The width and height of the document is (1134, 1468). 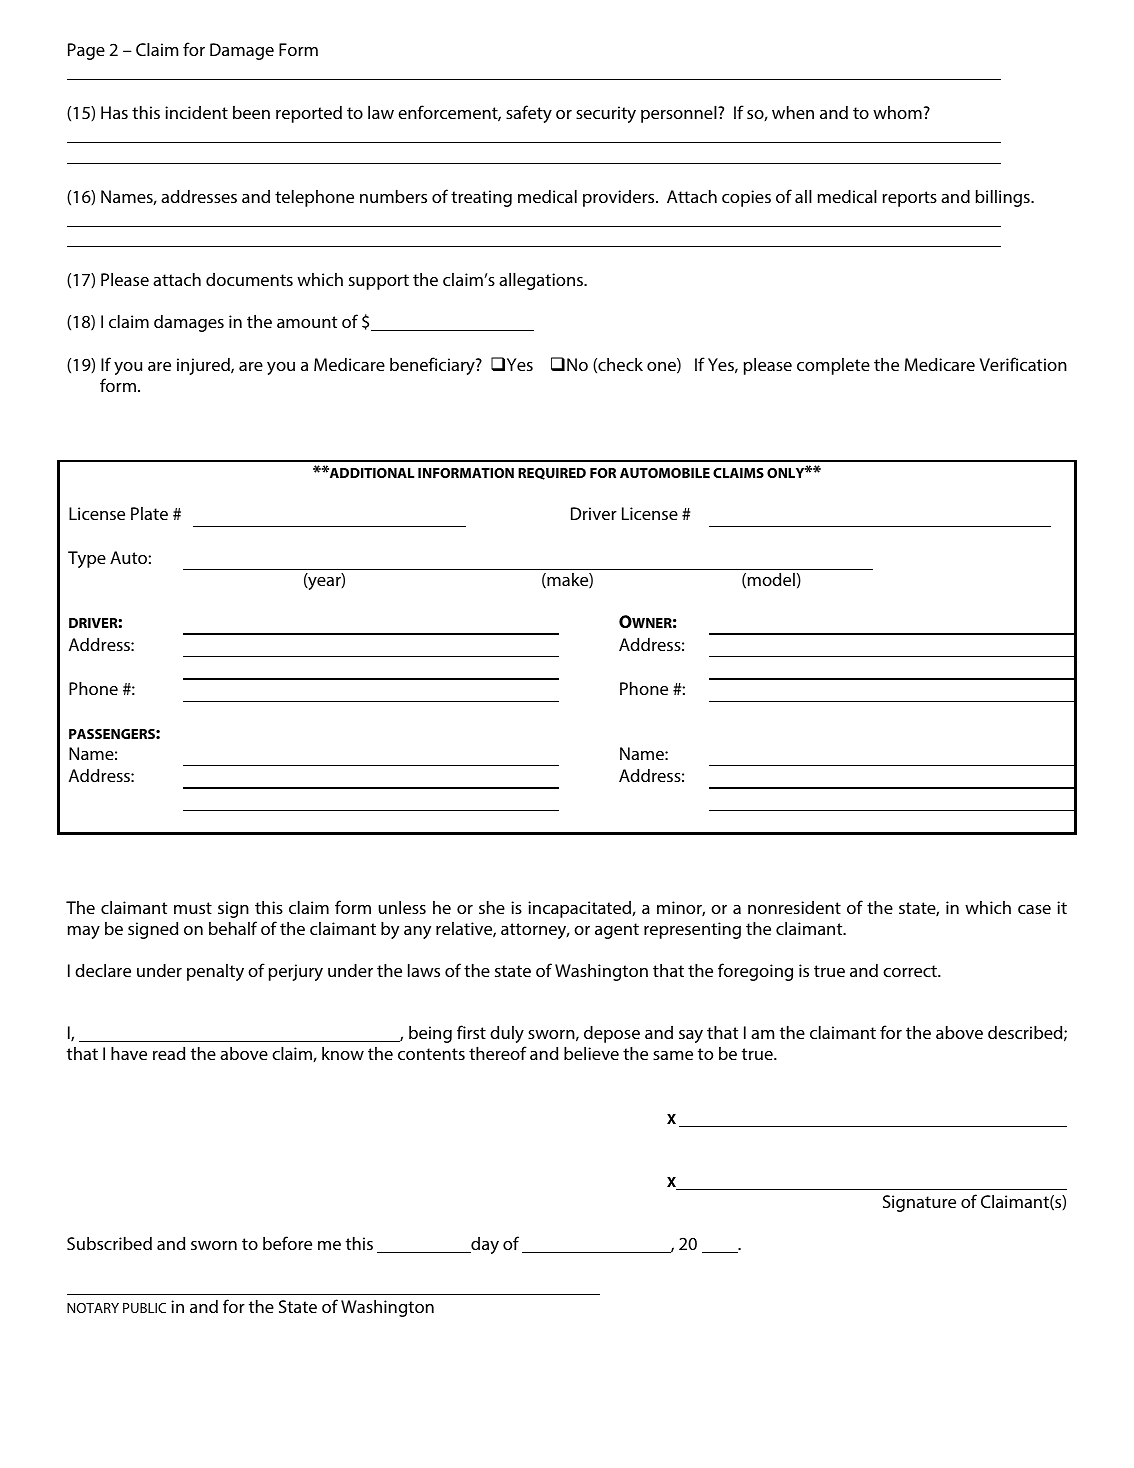 I want to click on REQUIRED, so click(x=552, y=474).
